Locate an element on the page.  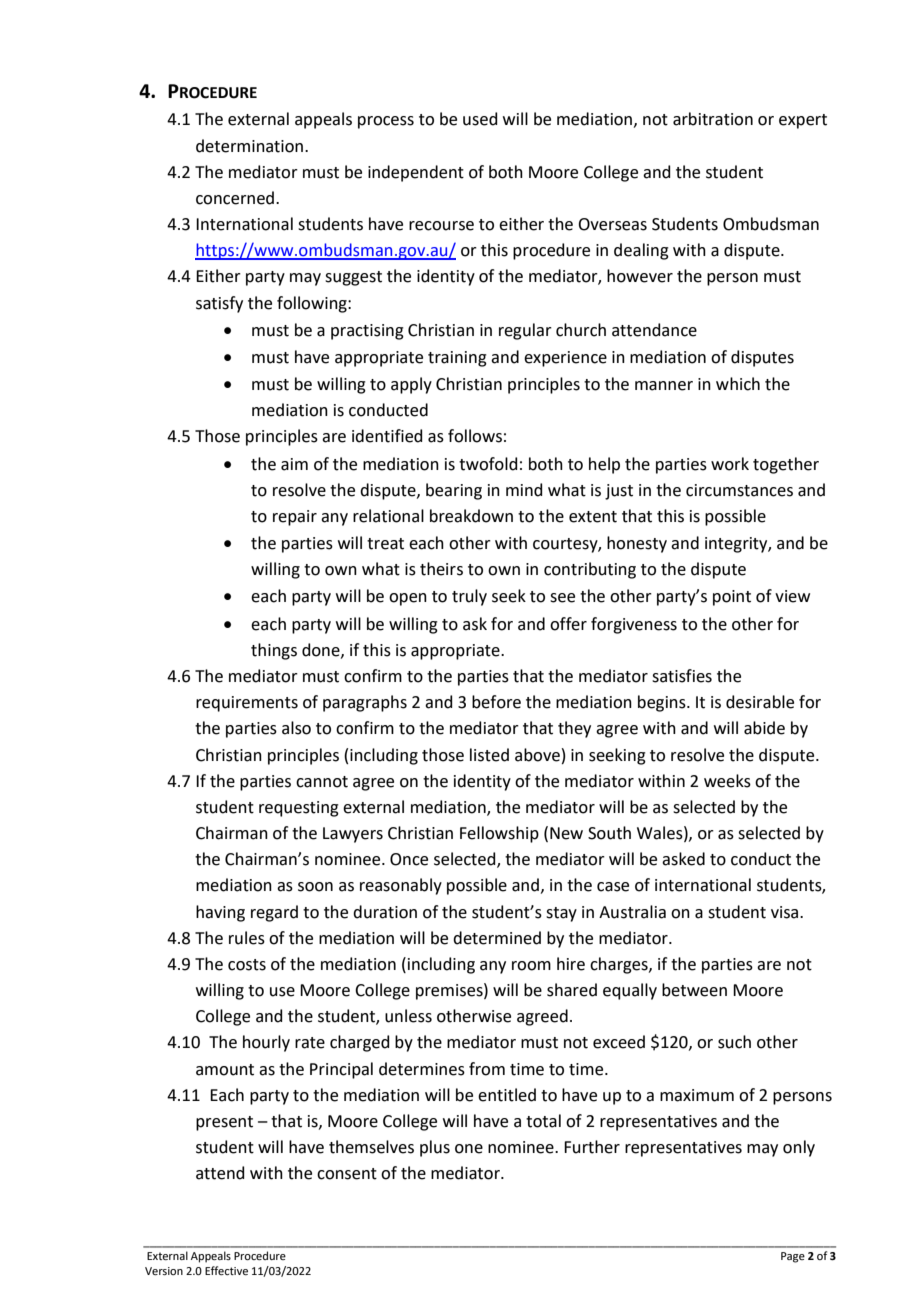
repair is located at coordinates (295, 518).
